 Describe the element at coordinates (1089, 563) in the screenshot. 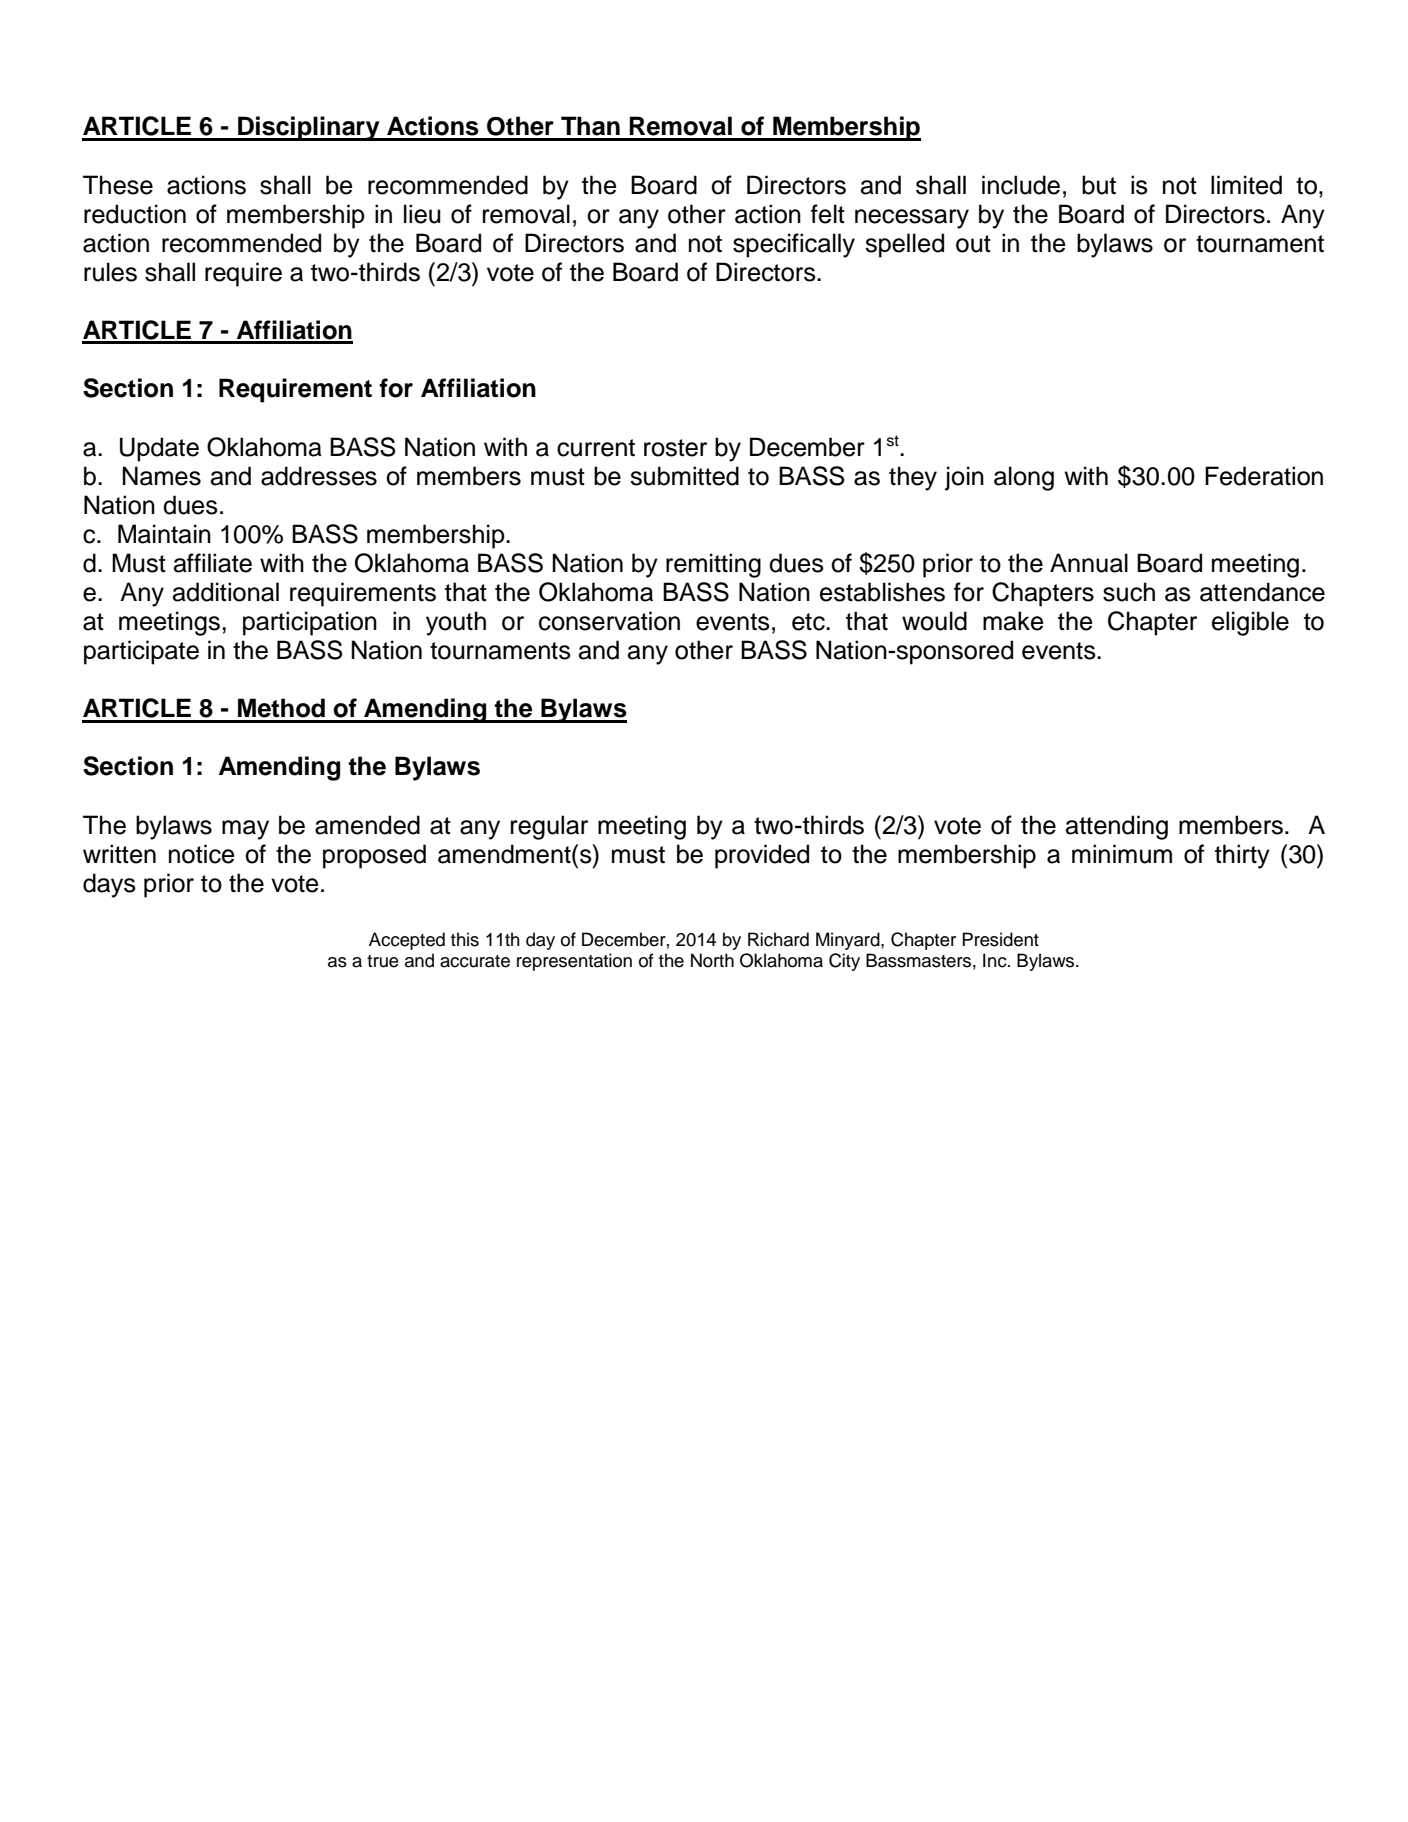

I see `Annual` at that location.
